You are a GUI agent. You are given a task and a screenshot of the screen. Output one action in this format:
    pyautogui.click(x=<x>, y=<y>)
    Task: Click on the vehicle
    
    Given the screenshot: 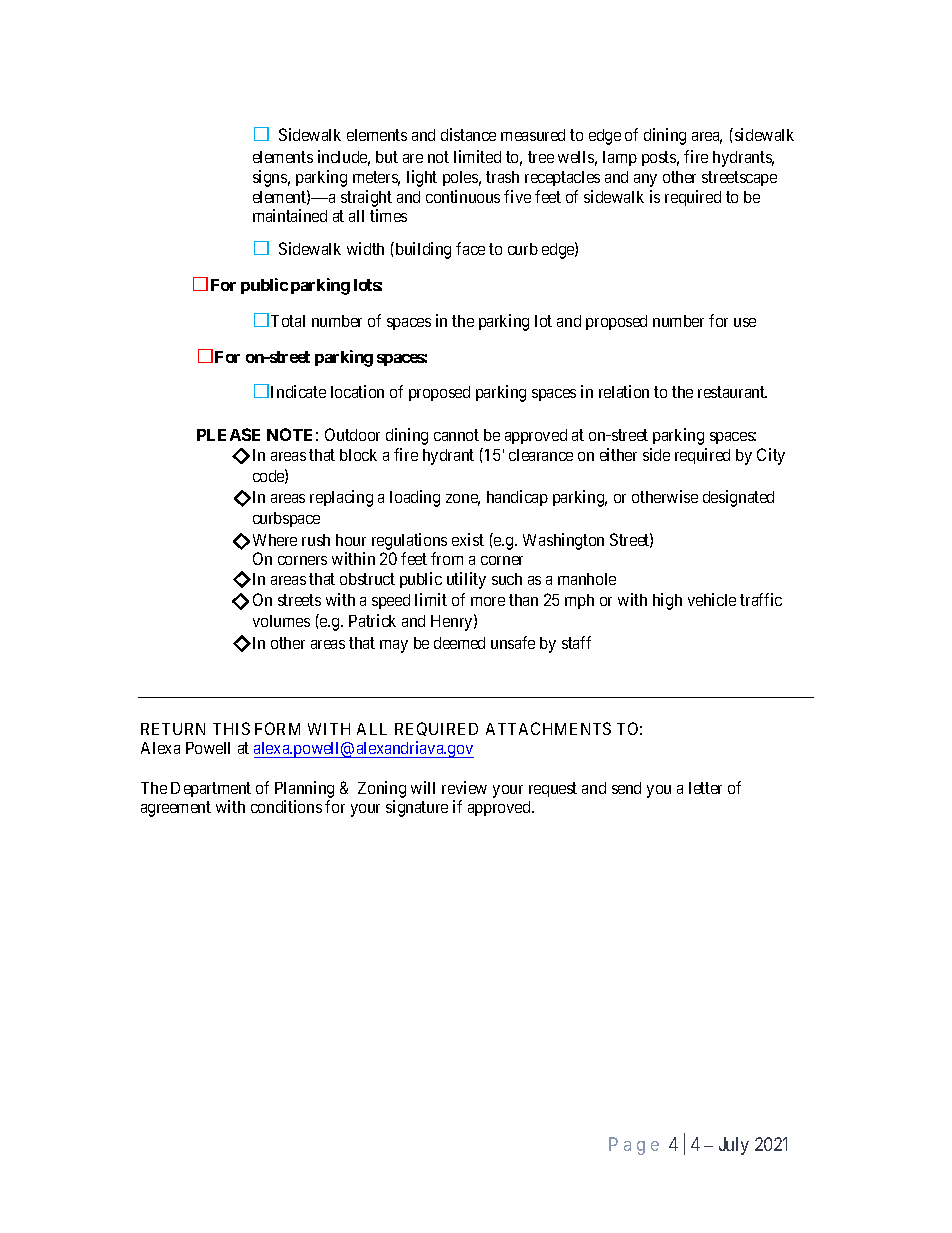 What is the action you would take?
    pyautogui.click(x=712, y=599)
